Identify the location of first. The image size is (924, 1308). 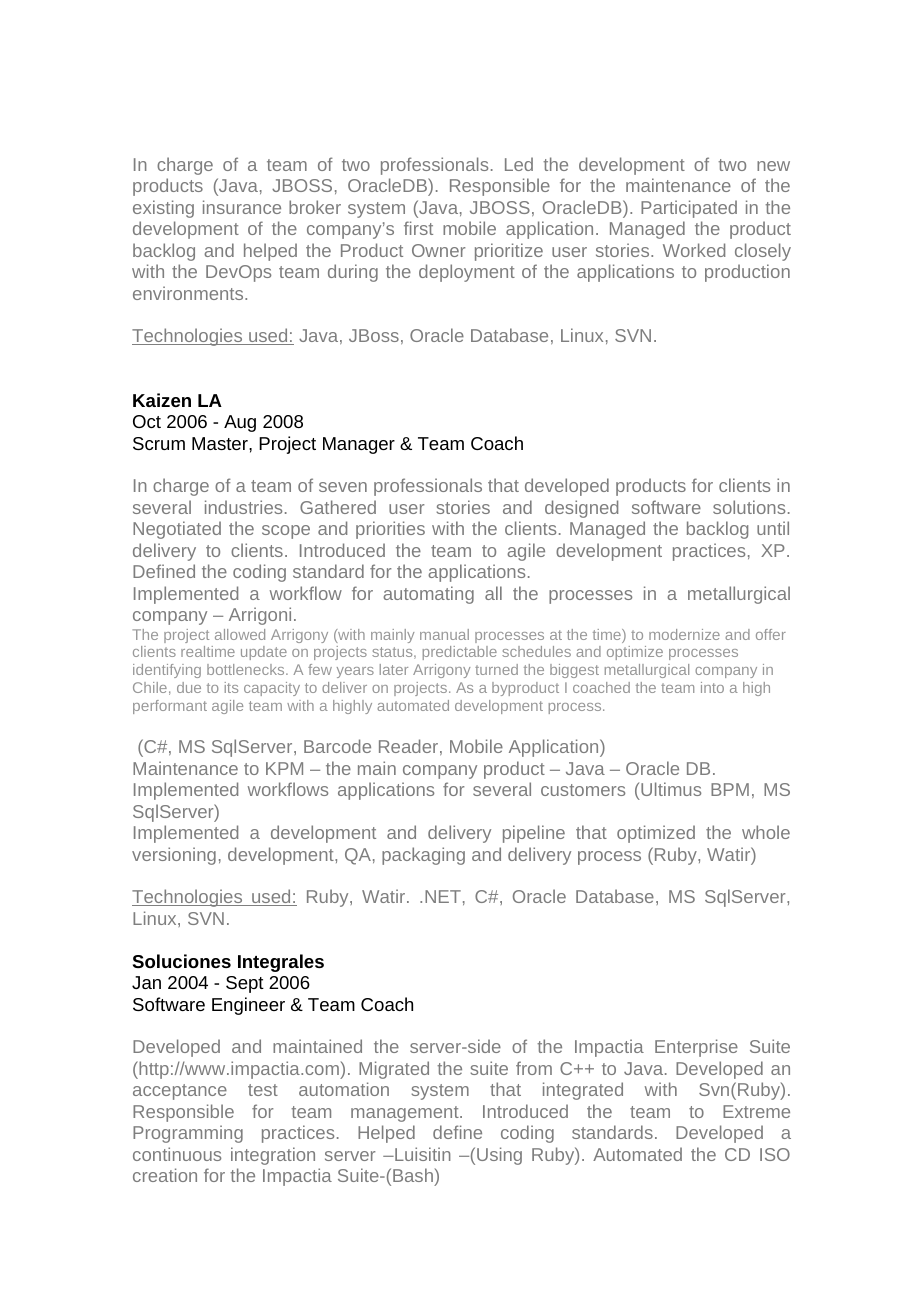
(418, 228).
